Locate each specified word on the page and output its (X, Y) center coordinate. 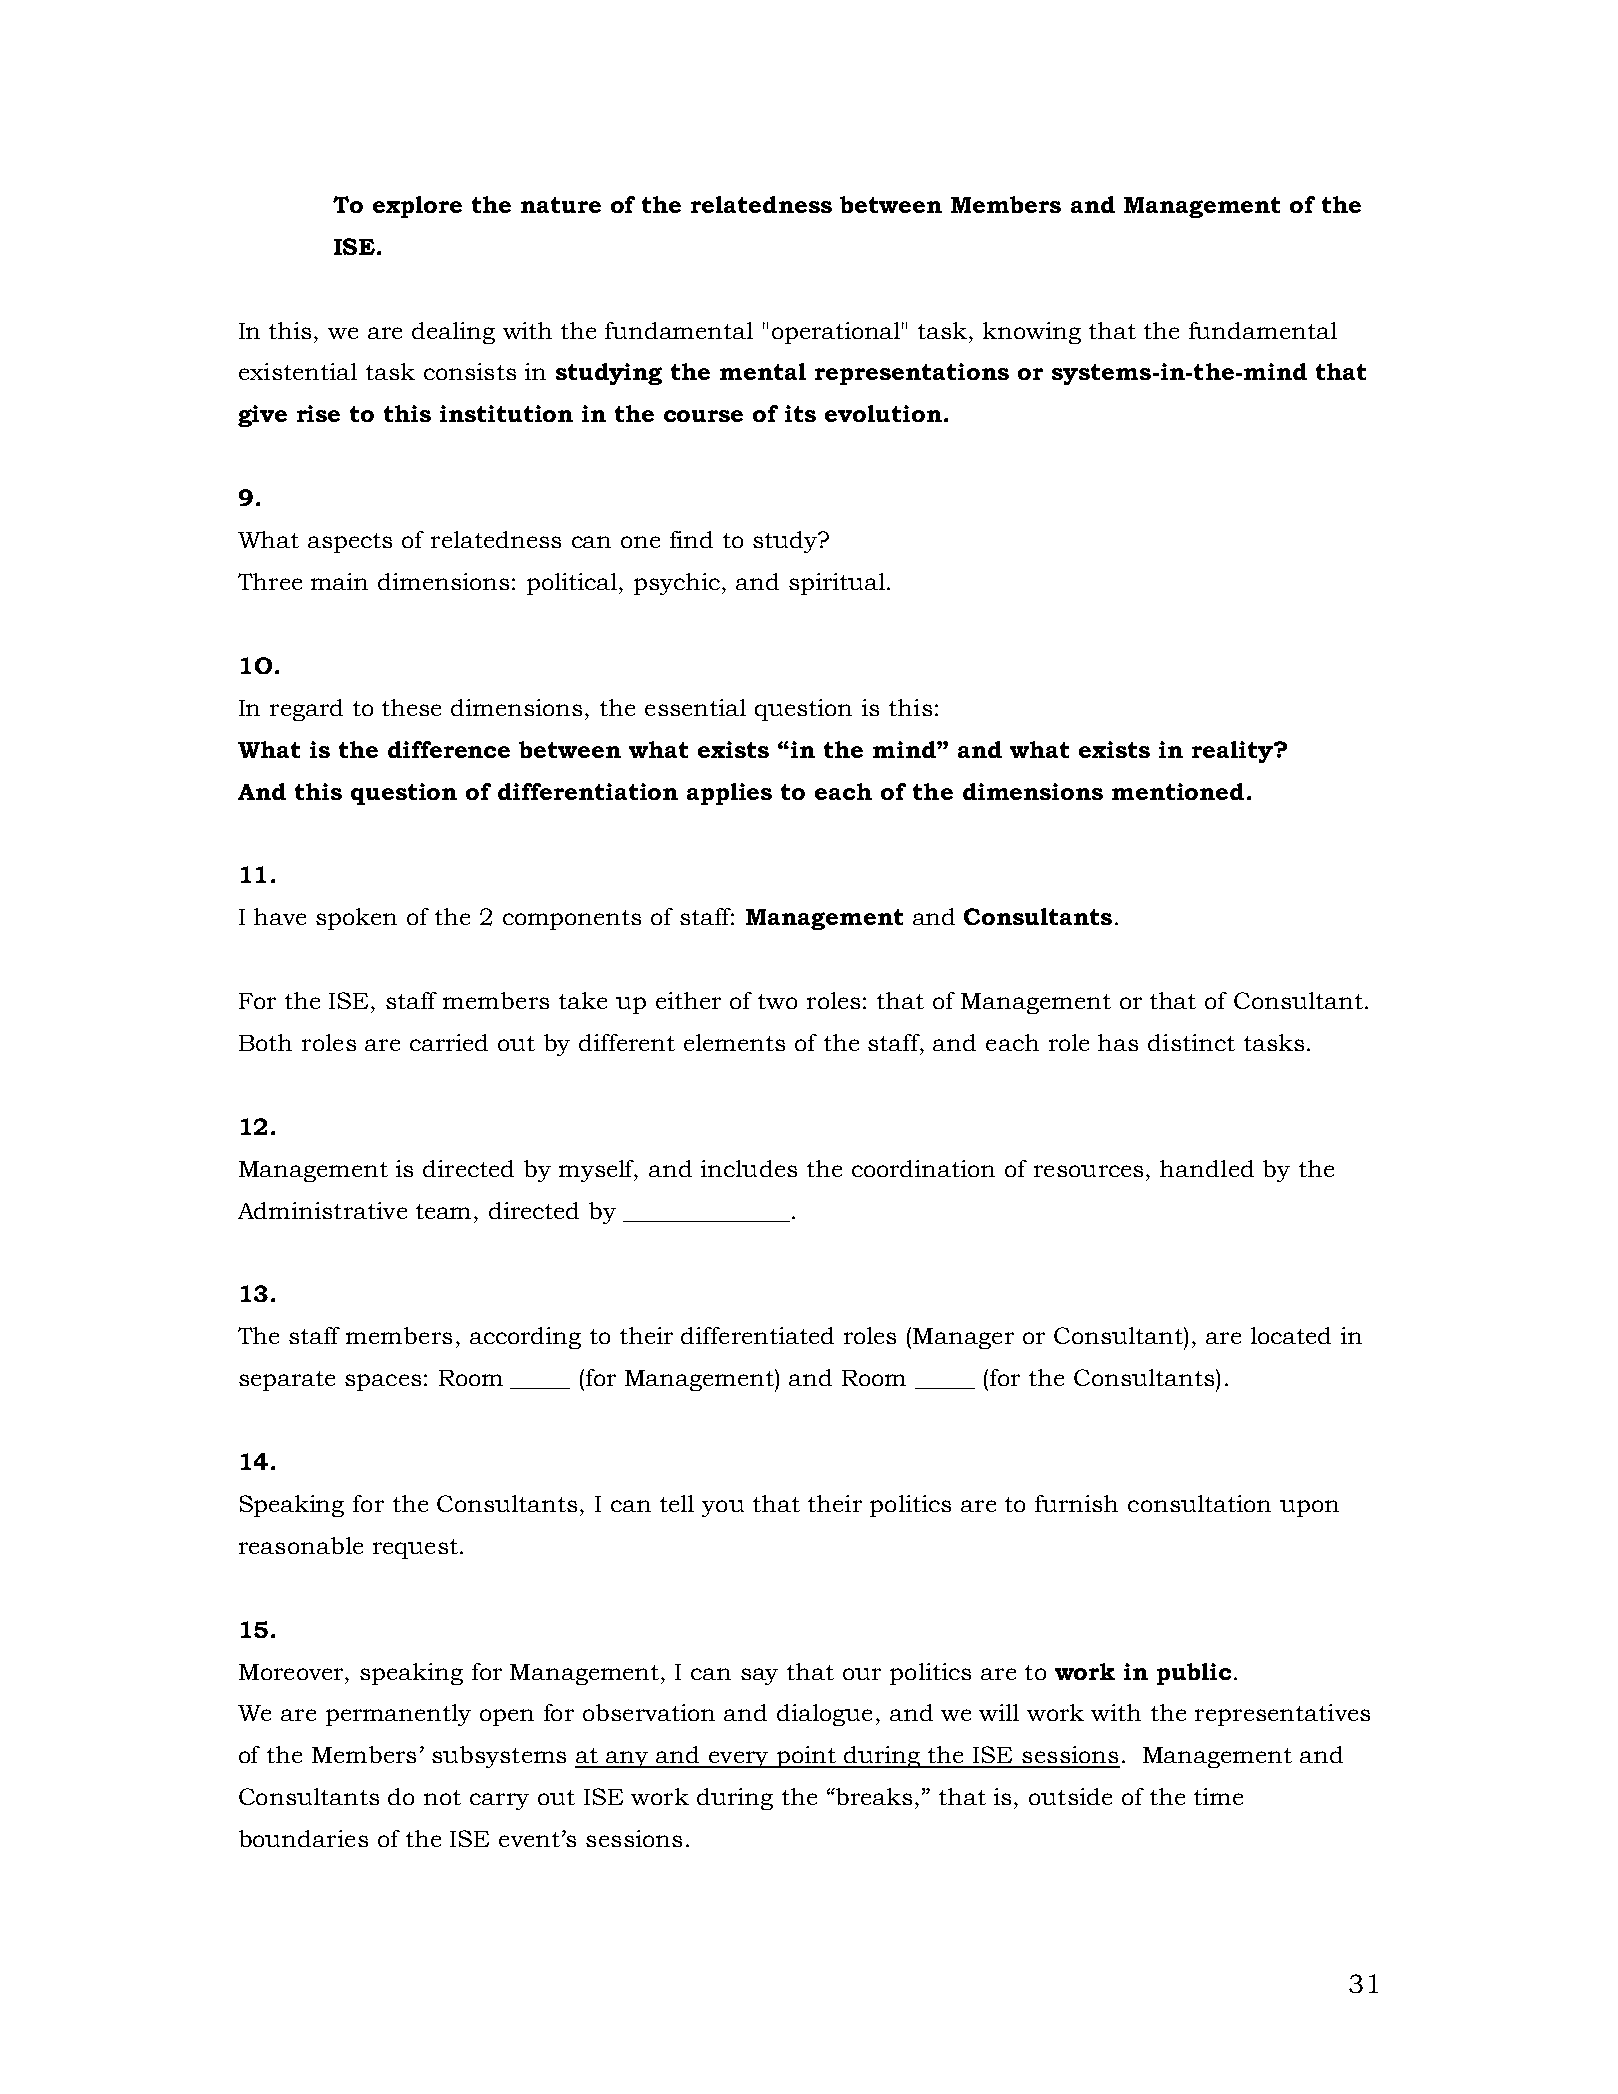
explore (417, 207)
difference (449, 749)
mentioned (1178, 791)
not (442, 1797)
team (445, 1211)
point (806, 1757)
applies (729, 794)
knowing (1032, 333)
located (1291, 1335)
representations (912, 374)
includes (749, 1168)
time (1218, 1796)
